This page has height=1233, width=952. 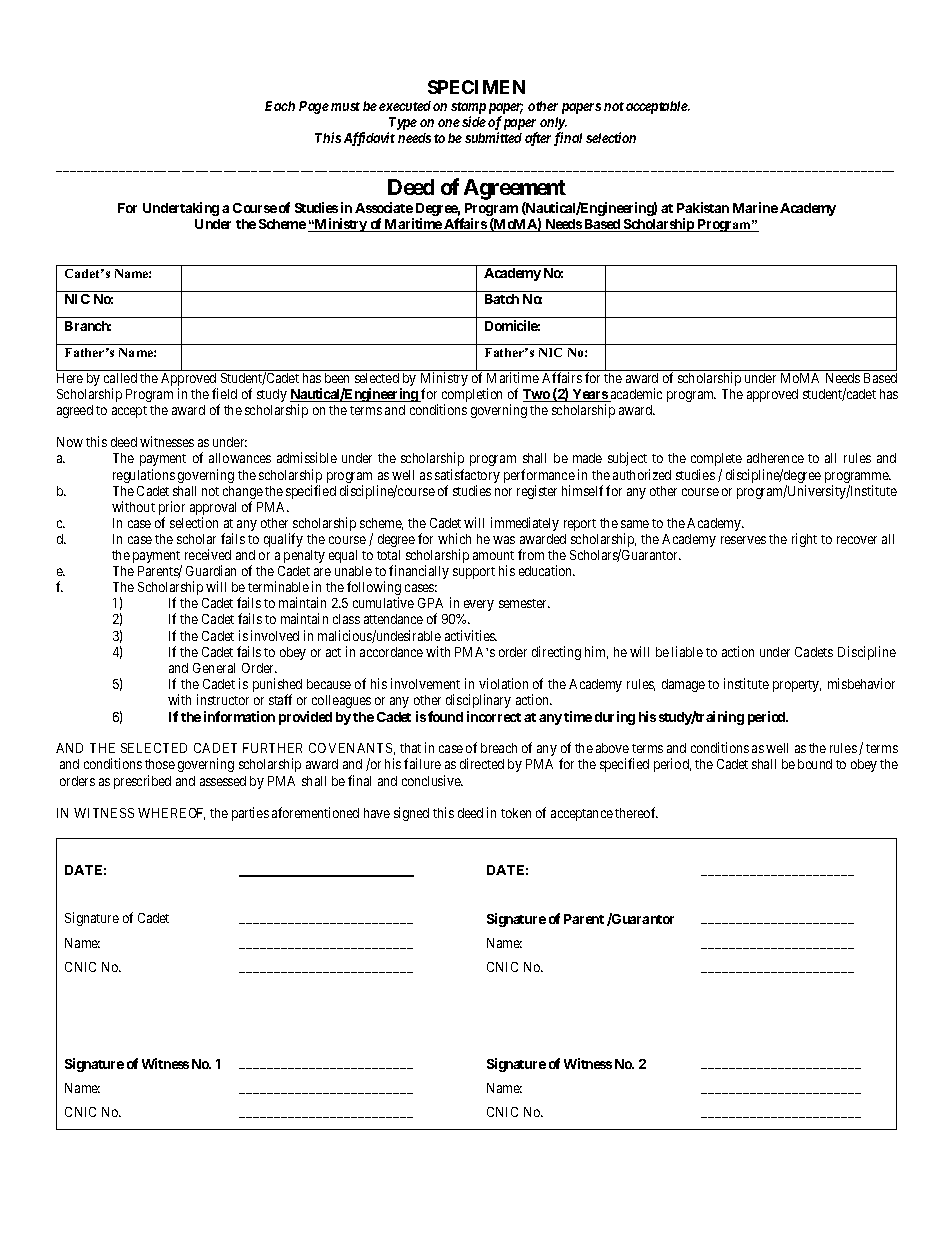 What do you see at coordinates (743, 540) in the page?
I see `reserves` at bounding box center [743, 540].
